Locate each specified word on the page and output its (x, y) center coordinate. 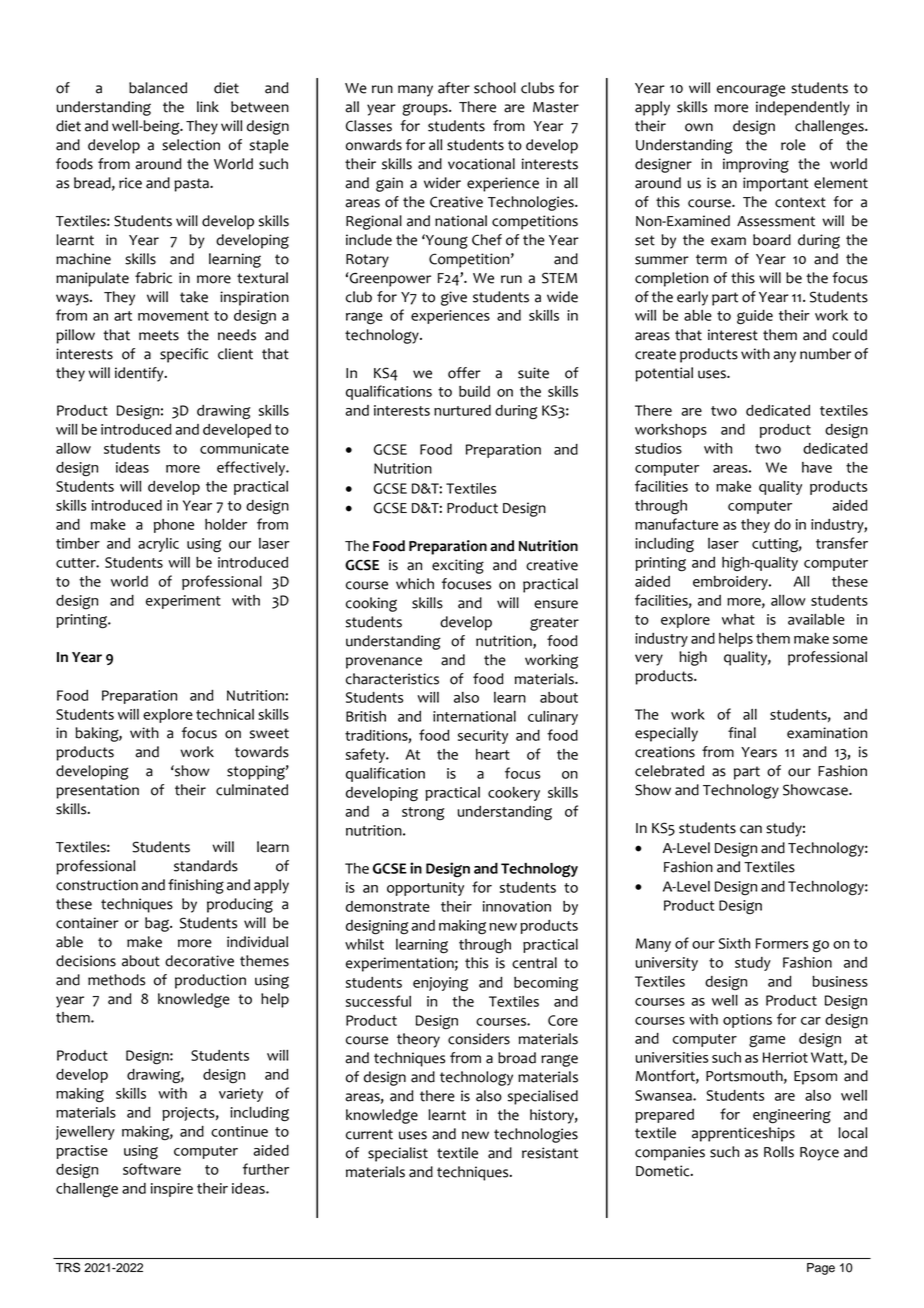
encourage (751, 90)
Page (821, 1269)
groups (426, 109)
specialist (398, 1154)
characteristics (392, 679)
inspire (172, 1190)
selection (191, 145)
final (742, 733)
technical (225, 714)
